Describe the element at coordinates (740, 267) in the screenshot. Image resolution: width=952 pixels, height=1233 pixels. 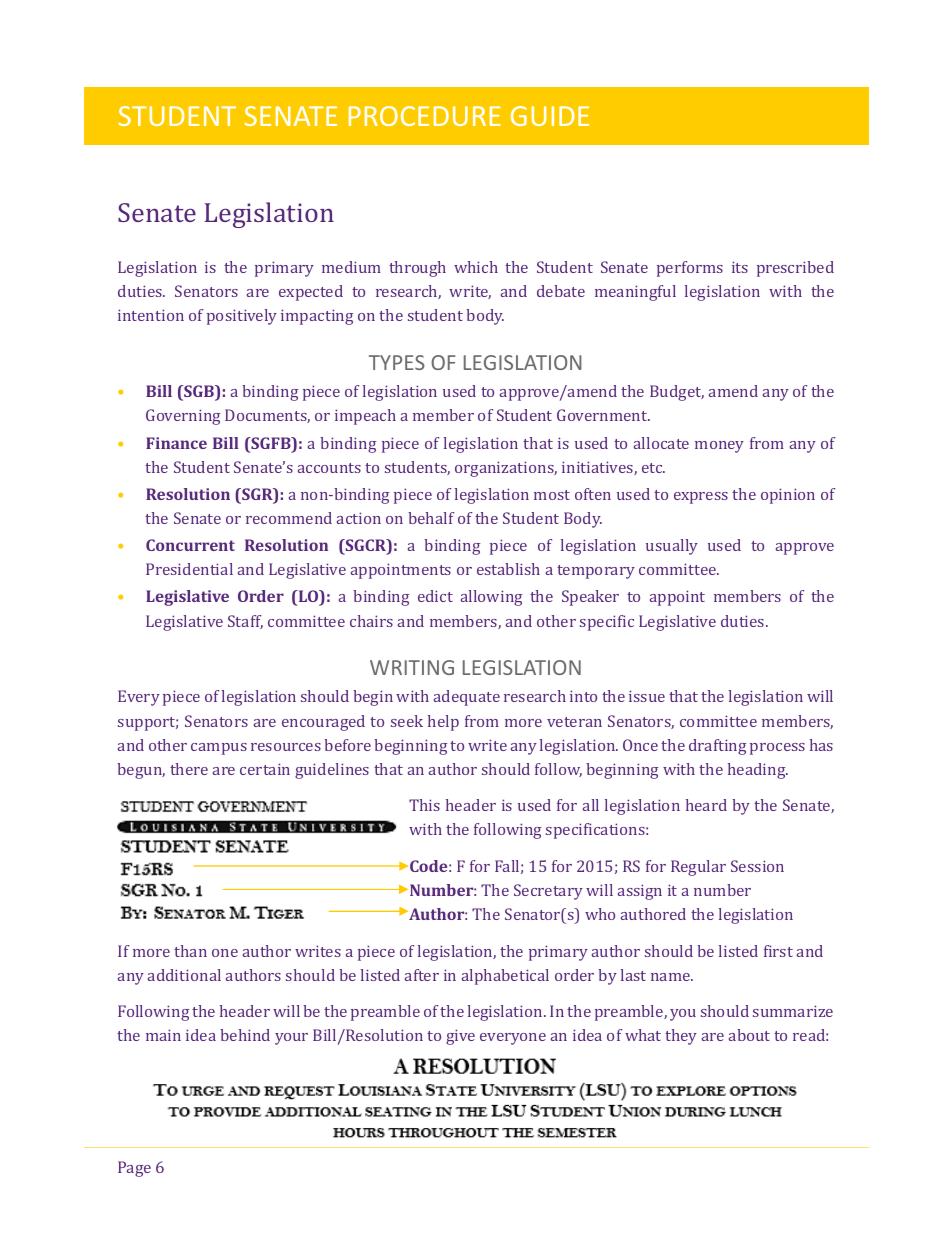
I see `its` at that location.
